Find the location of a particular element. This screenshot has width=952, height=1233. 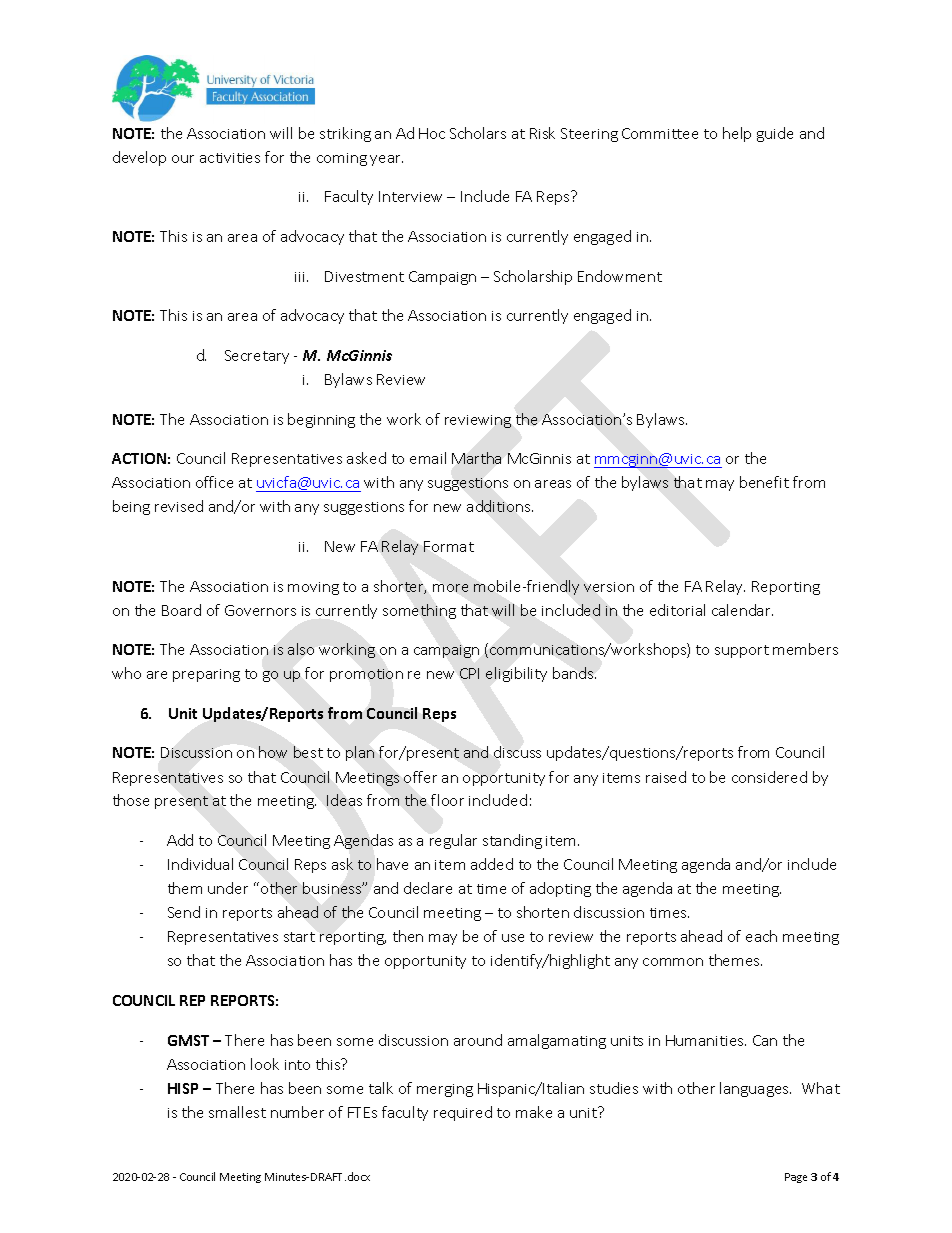

Page is located at coordinates (796, 1178).
